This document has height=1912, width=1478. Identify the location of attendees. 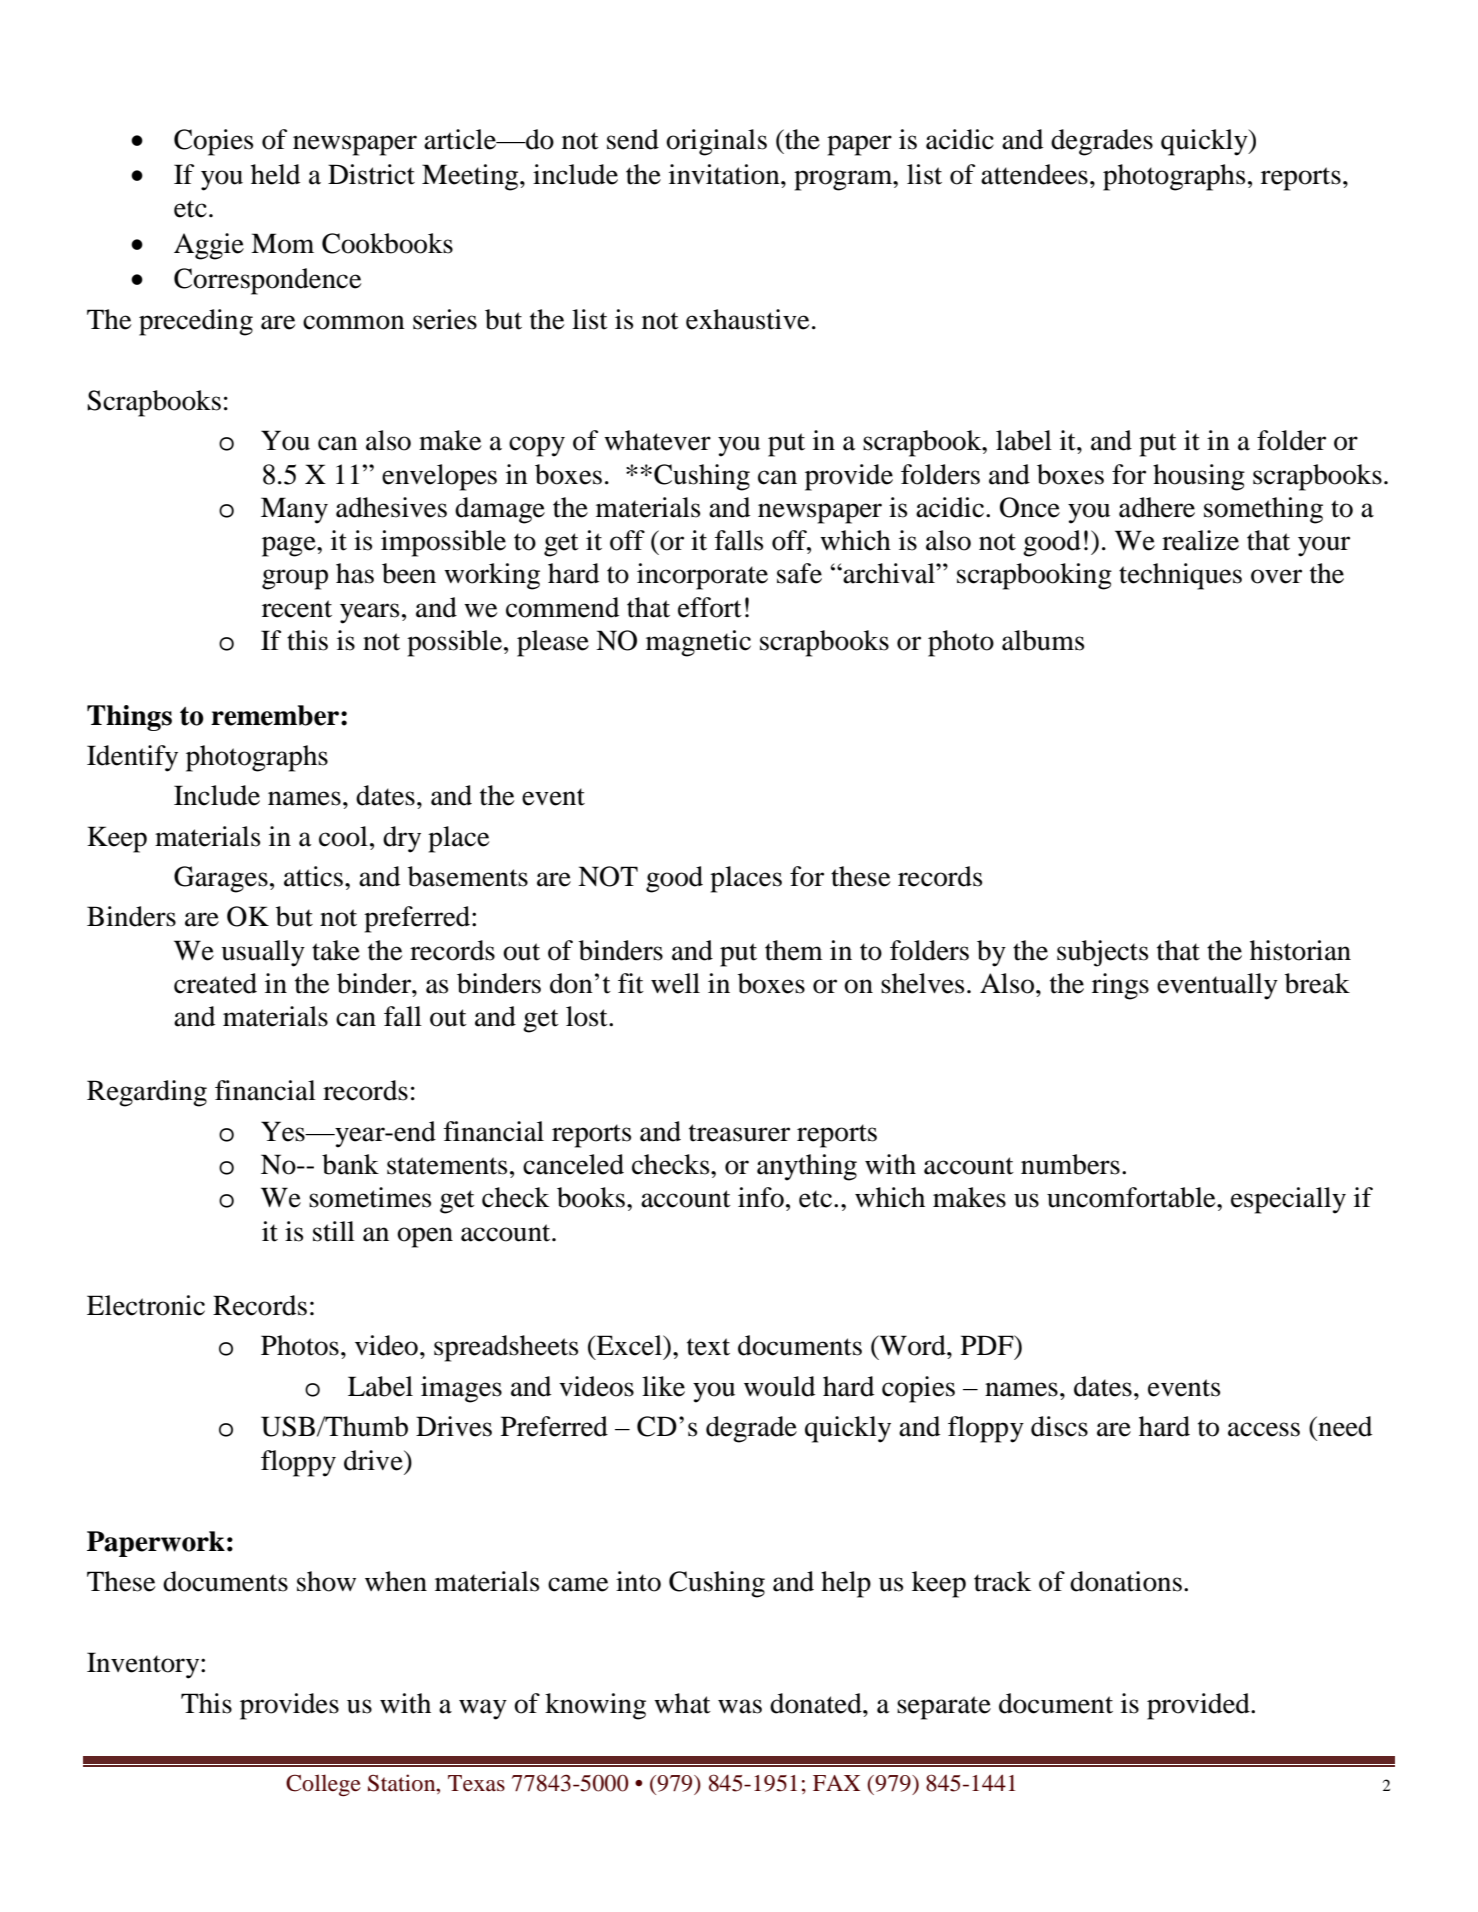
(1034, 174).
